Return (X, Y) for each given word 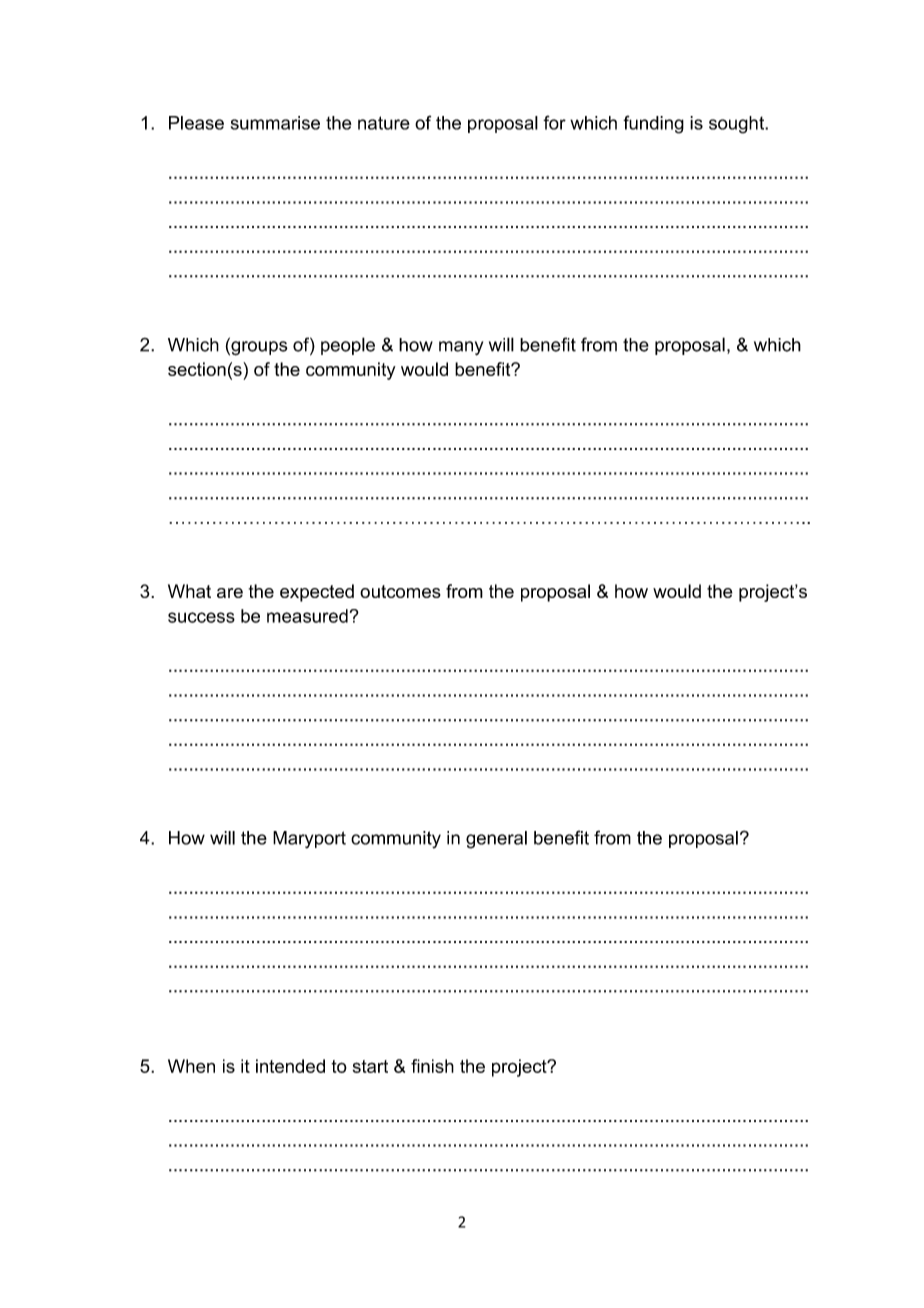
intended (290, 1066)
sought (738, 125)
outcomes (400, 591)
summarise (275, 123)
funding (653, 124)
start (370, 1066)
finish (432, 1066)
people (348, 346)
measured (307, 616)
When (191, 1066)
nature (384, 123)
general (496, 840)
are (230, 593)
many (461, 348)
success (201, 617)
